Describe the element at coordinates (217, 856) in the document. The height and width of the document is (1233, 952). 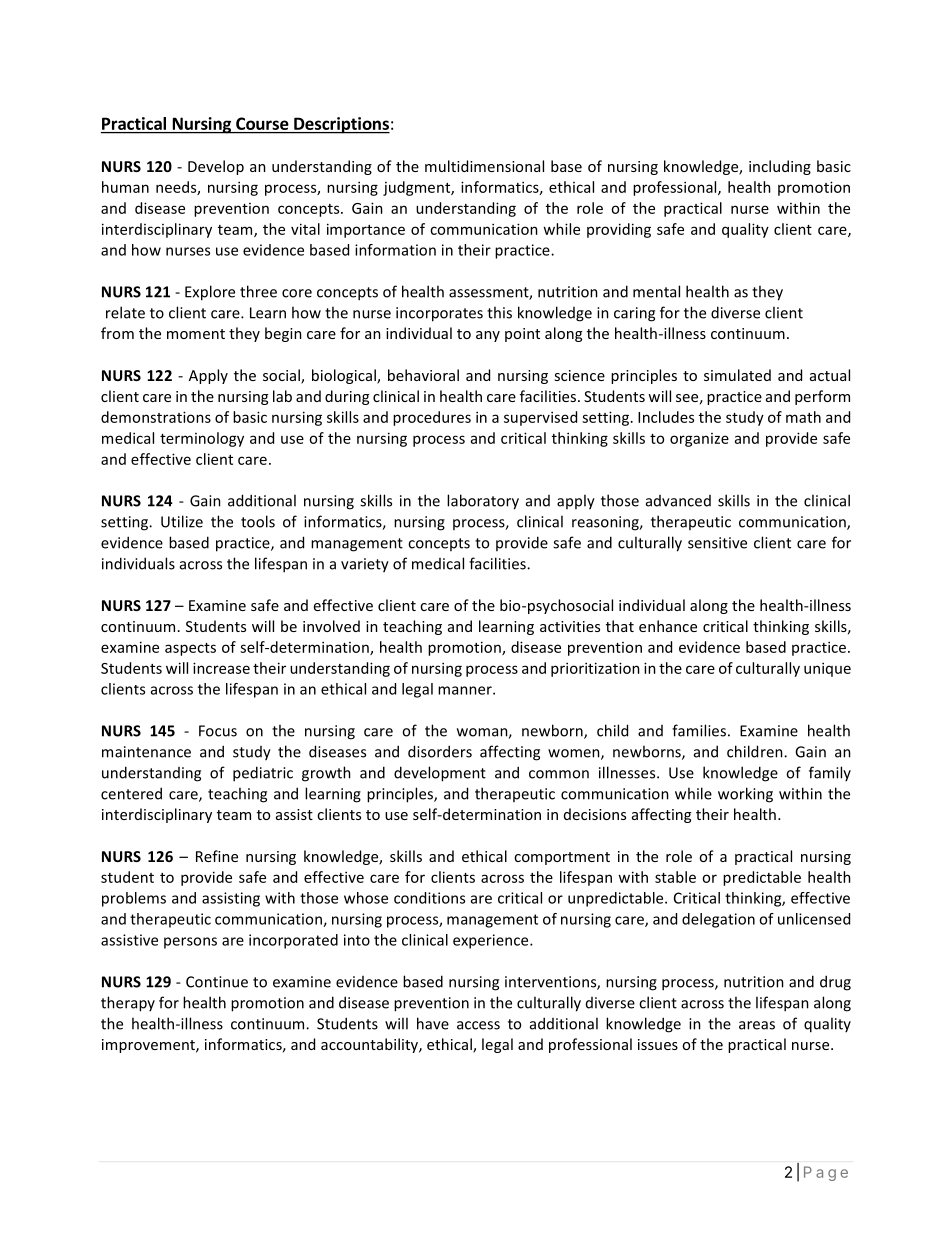
I see `Refine` at that location.
